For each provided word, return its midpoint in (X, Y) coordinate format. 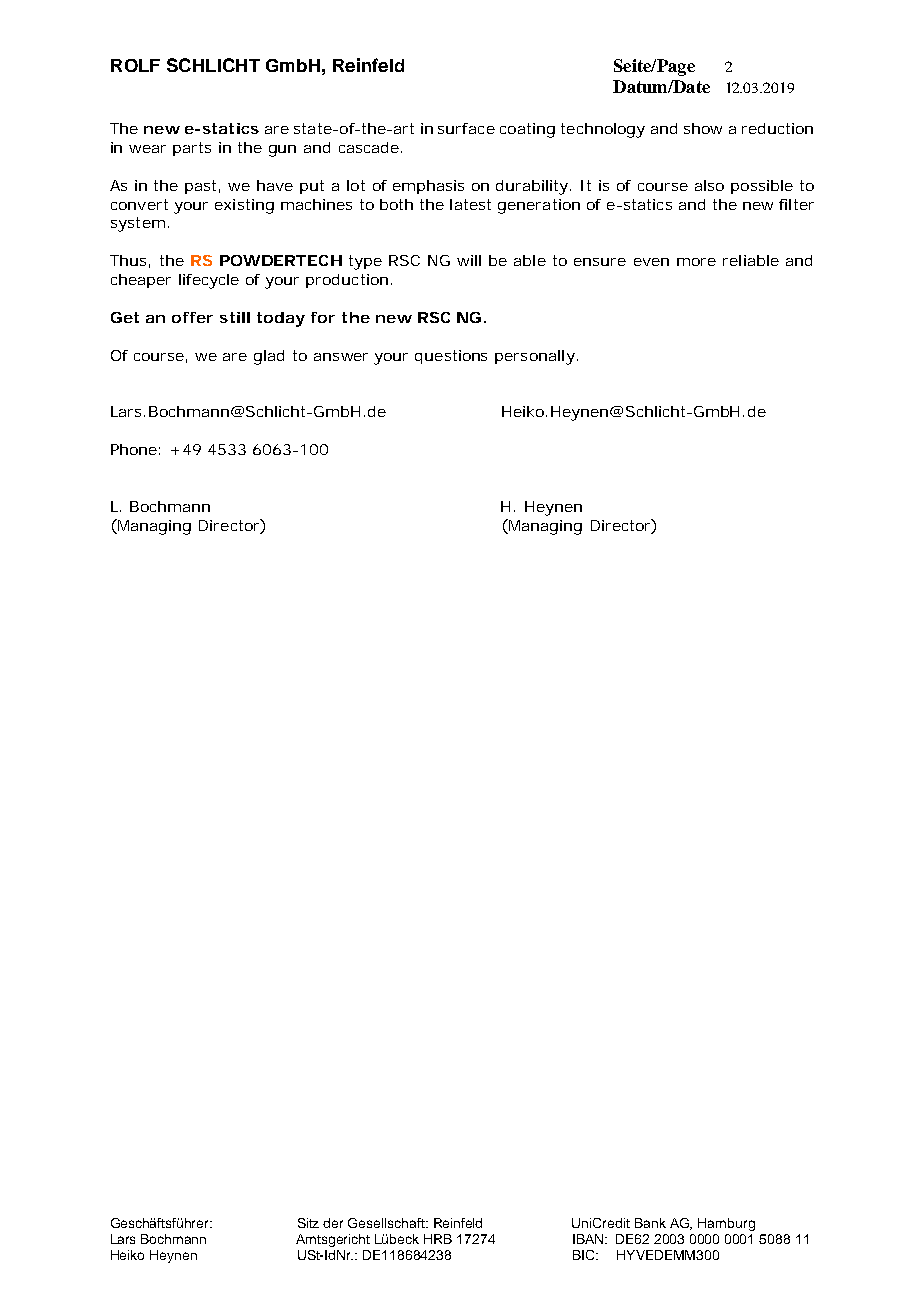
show (703, 128)
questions (451, 357)
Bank (650, 1223)
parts (192, 149)
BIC (585, 1255)
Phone (134, 449)
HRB (438, 1239)
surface (466, 128)
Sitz (308, 1223)
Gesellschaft (388, 1223)
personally (535, 357)
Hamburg (726, 1224)
